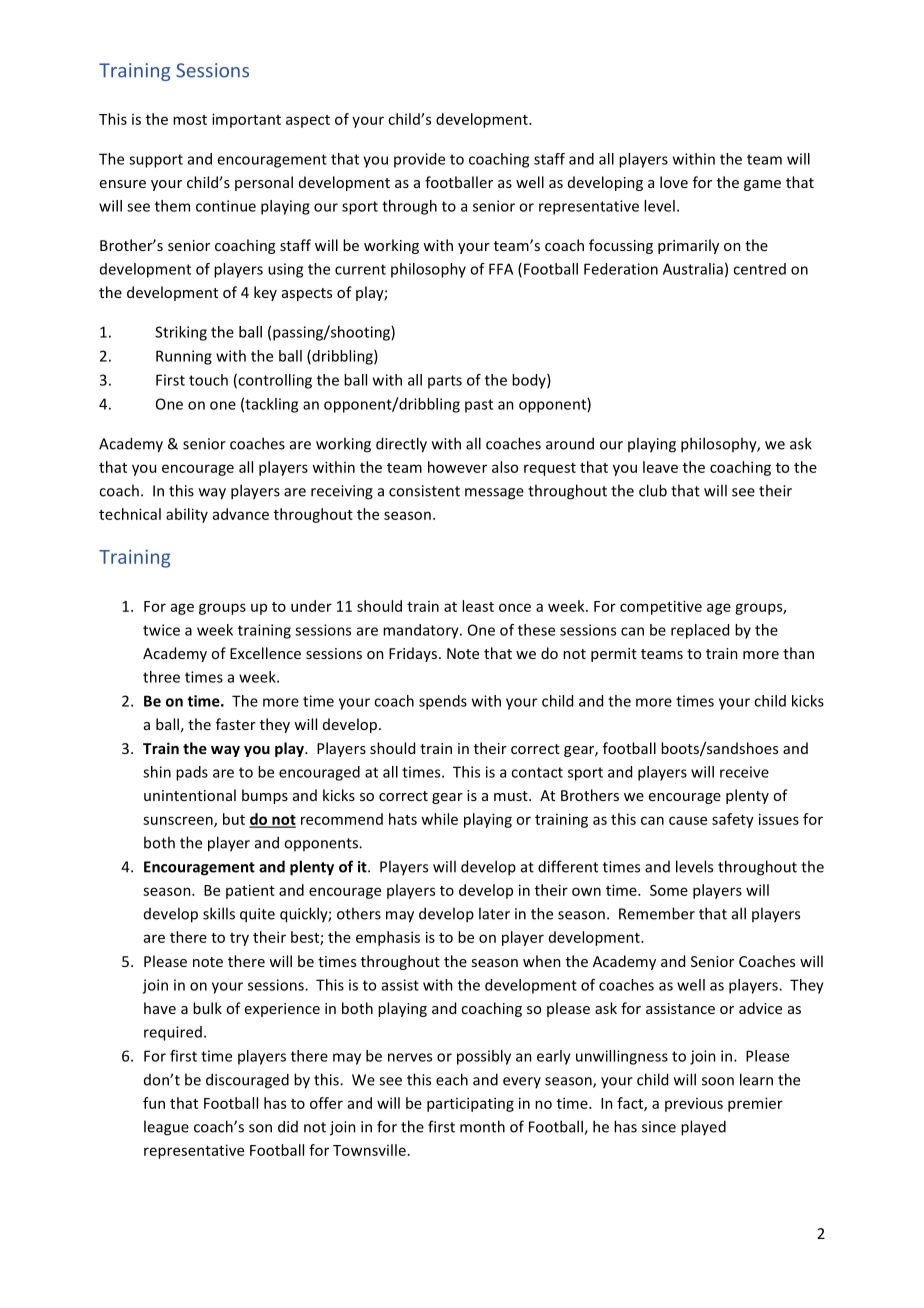 The image size is (924, 1308). I want to click on mandatory, so click(422, 631).
